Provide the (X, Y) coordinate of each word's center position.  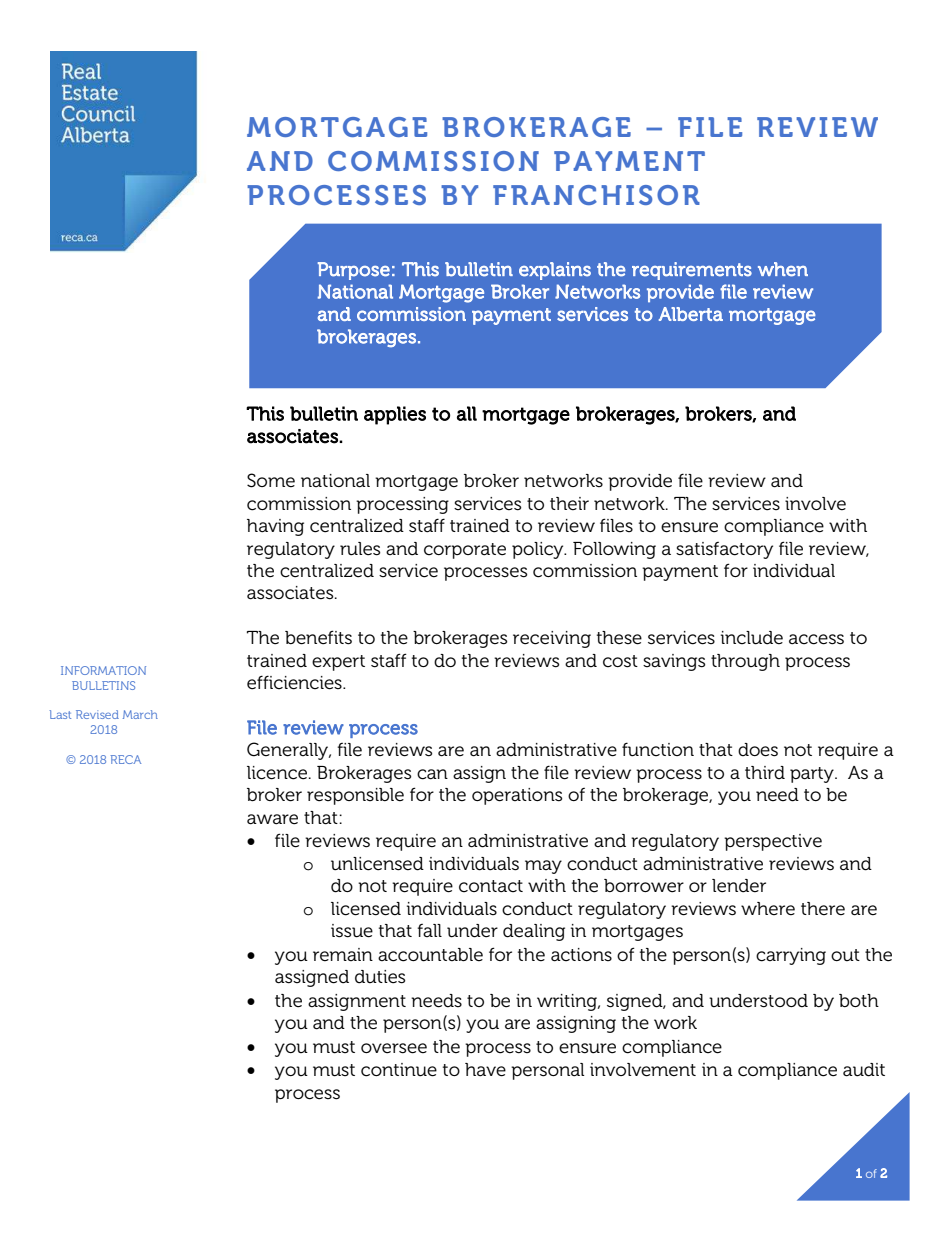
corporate (465, 551)
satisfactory (724, 550)
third (765, 773)
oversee (394, 1048)
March (140, 714)
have (485, 1070)
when (783, 269)
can (432, 774)
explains (555, 271)
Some (271, 480)
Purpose (354, 271)
